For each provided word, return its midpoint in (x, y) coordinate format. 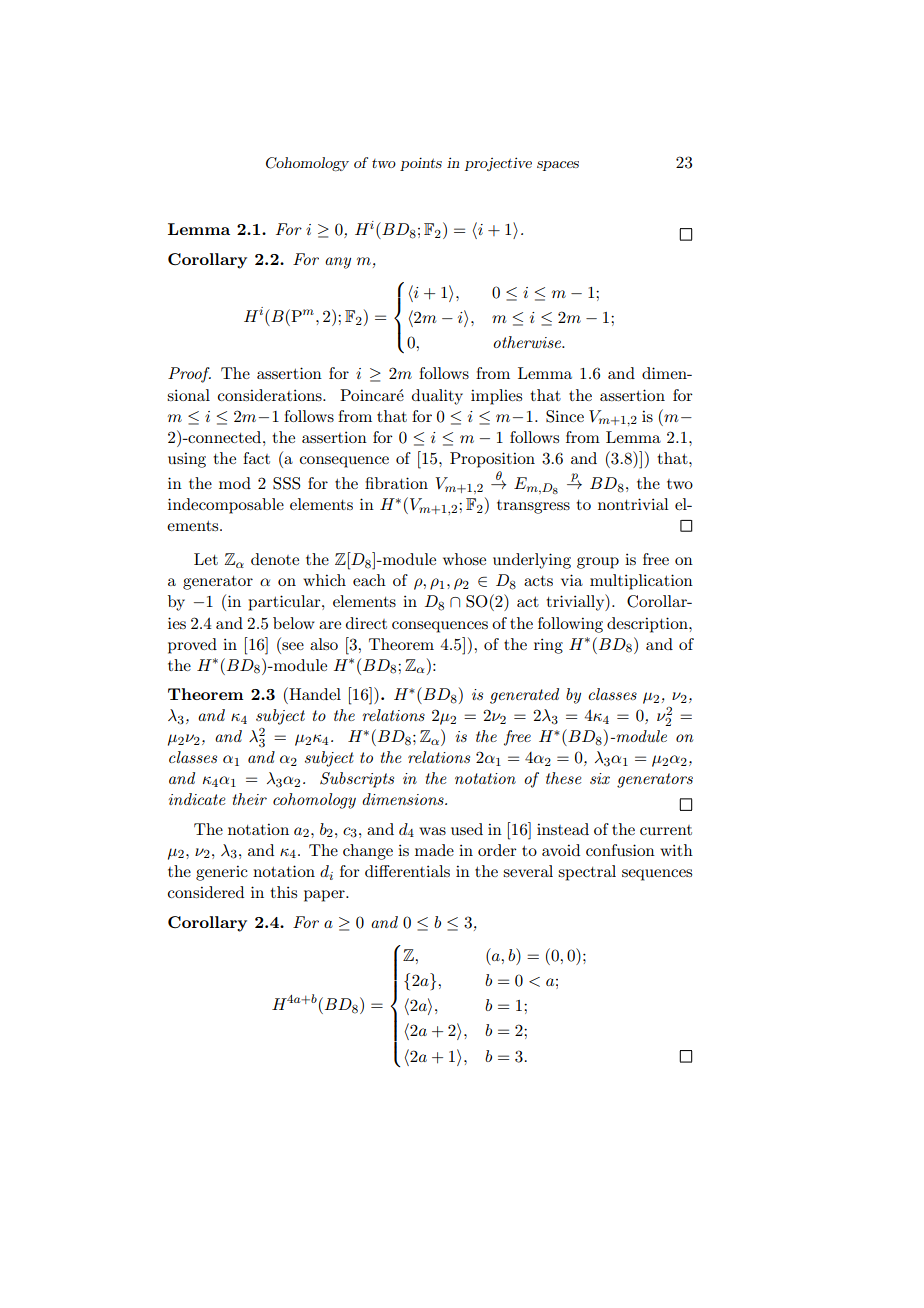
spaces (558, 166)
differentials (407, 871)
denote (275, 559)
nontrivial (633, 504)
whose (464, 559)
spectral (587, 873)
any (338, 263)
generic (222, 873)
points (421, 164)
